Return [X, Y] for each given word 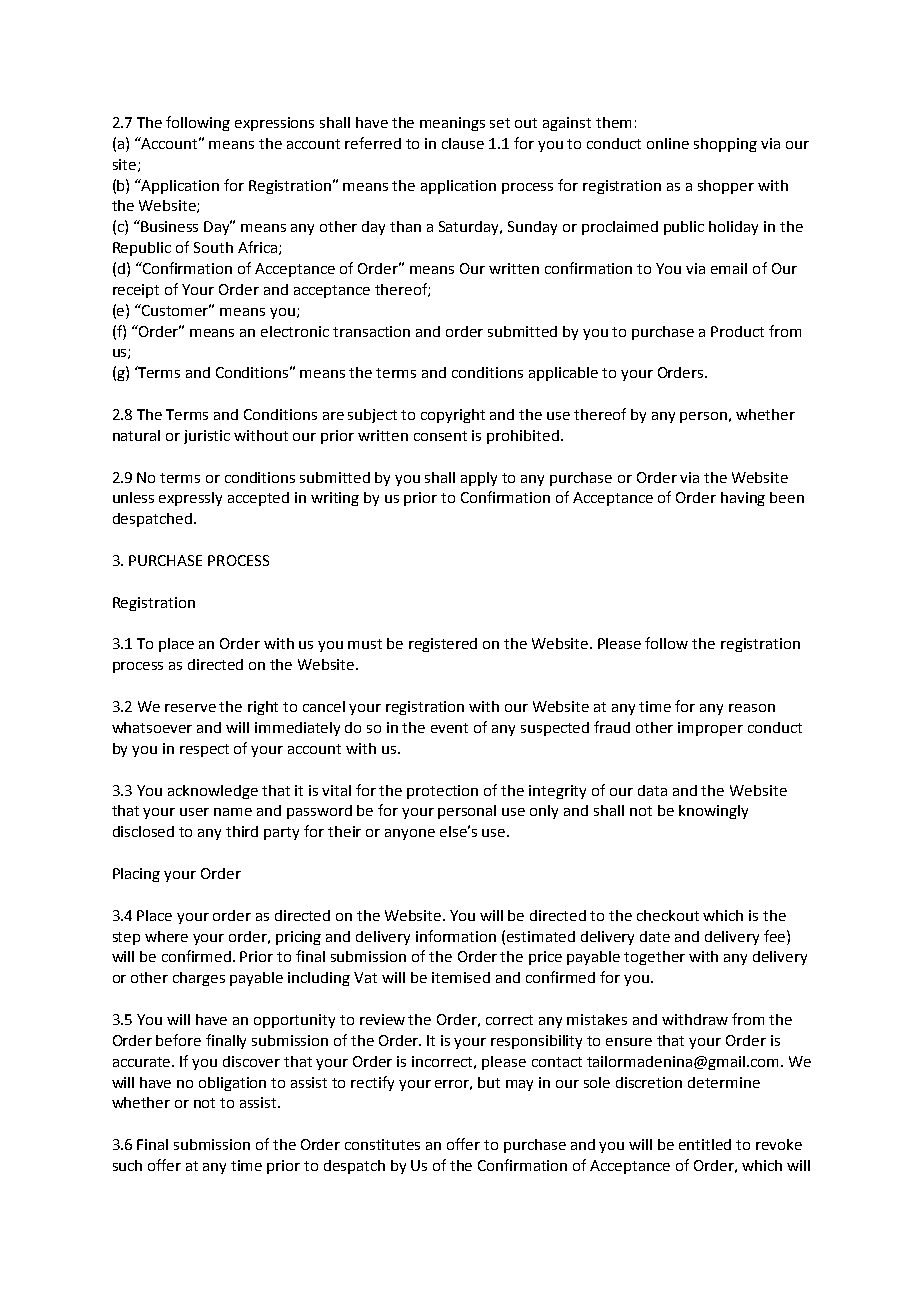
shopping [725, 145]
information [456, 936]
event [449, 728]
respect [204, 750]
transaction [371, 331]
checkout [668, 915]
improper [710, 729]
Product [737, 331]
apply [479, 479]
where [166, 936]
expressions [274, 124]
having [743, 499]
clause [463, 143]
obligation [232, 1084]
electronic [295, 331]
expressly [190, 499]
